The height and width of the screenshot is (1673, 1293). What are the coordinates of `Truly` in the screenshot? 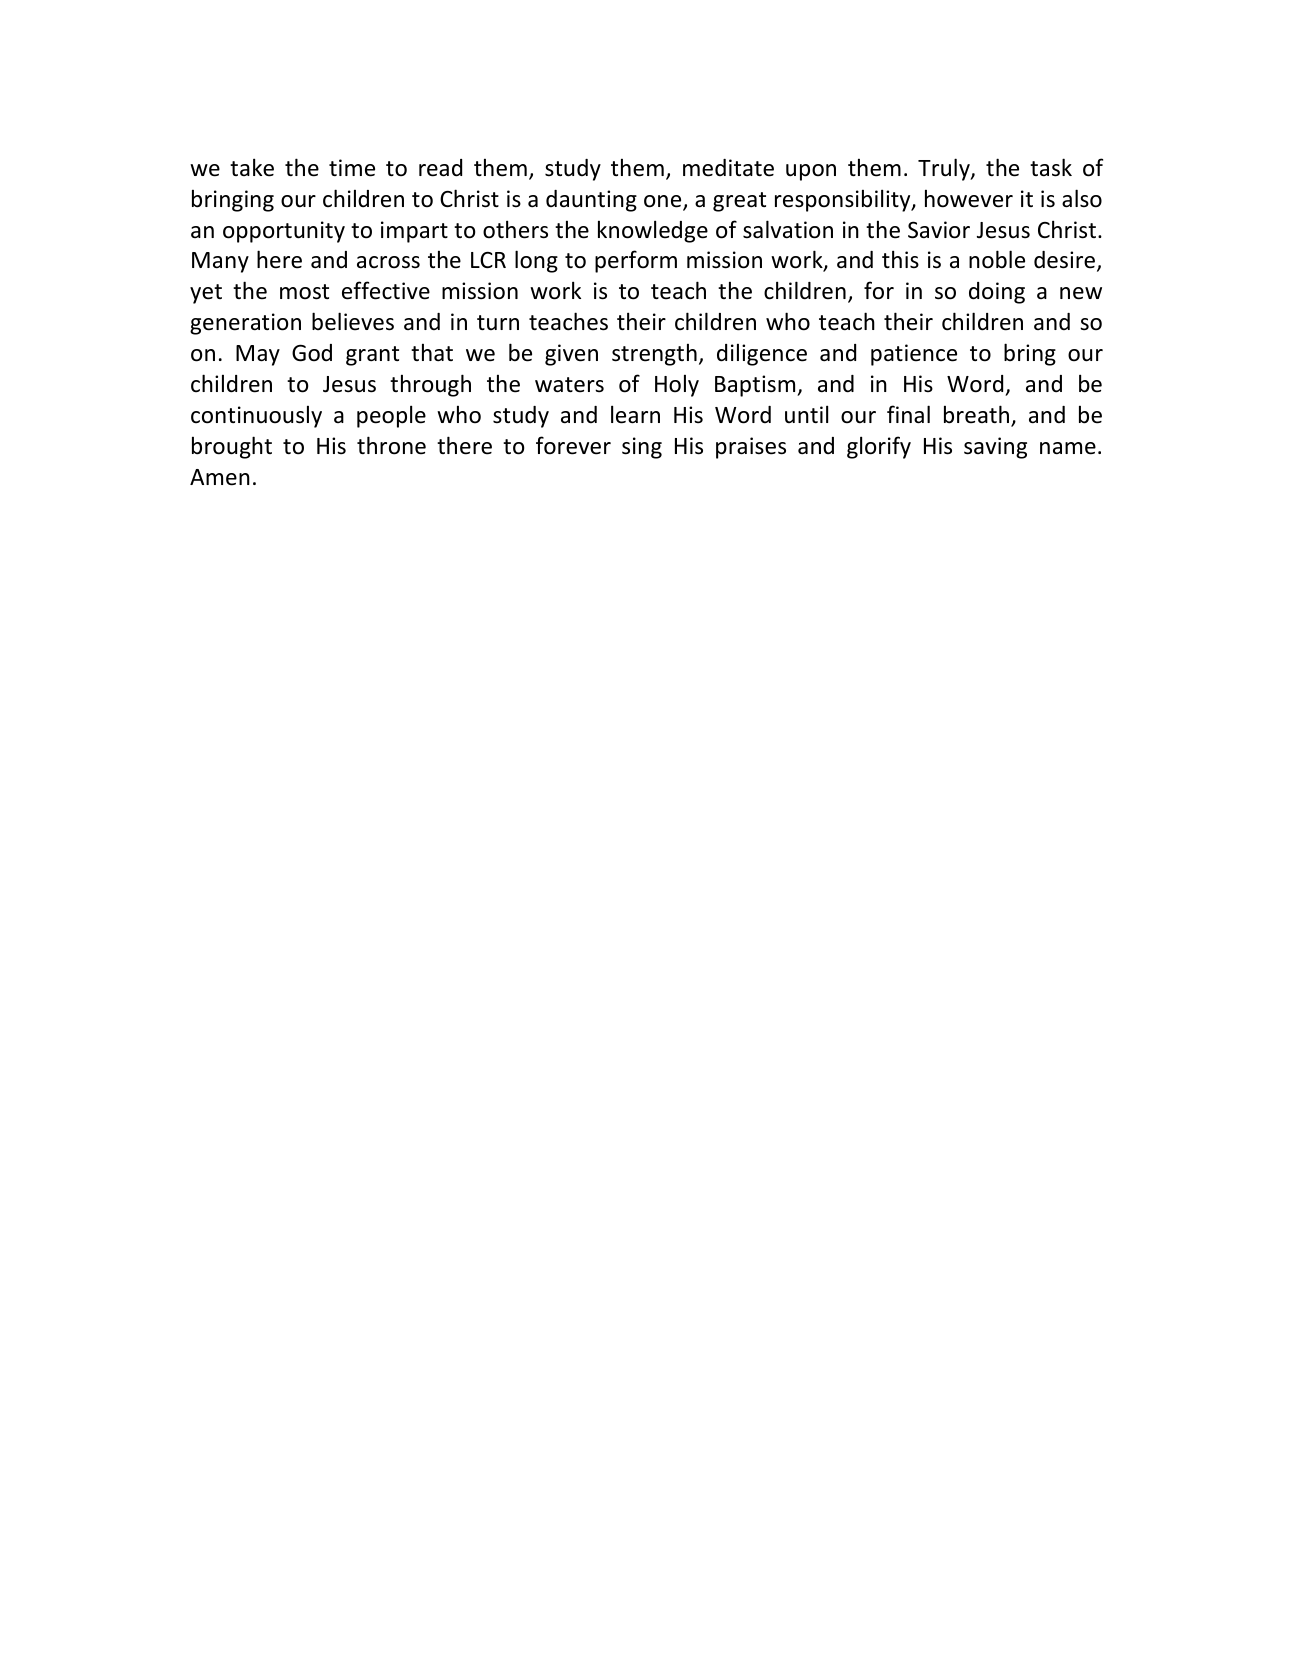 It's located at (945, 169).
